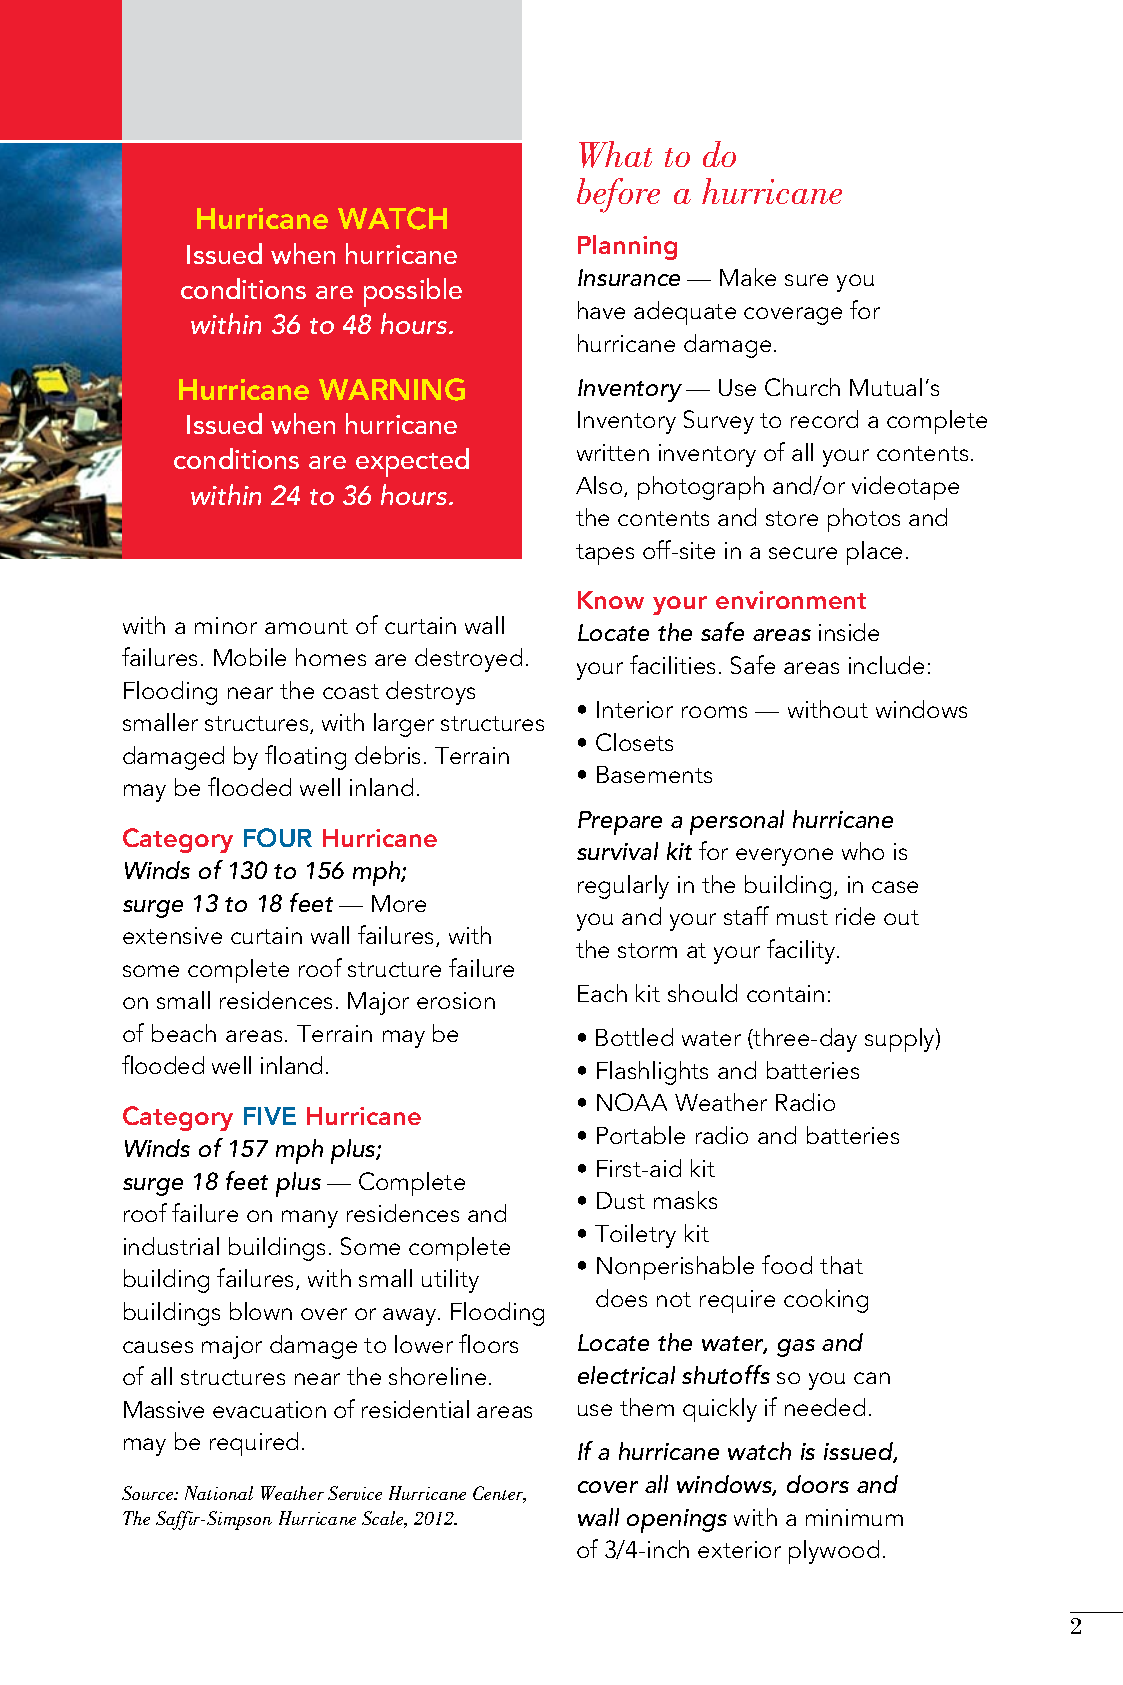 The image size is (1123, 1685). What do you see at coordinates (456, 1000) in the page?
I see `erosion` at bounding box center [456, 1000].
